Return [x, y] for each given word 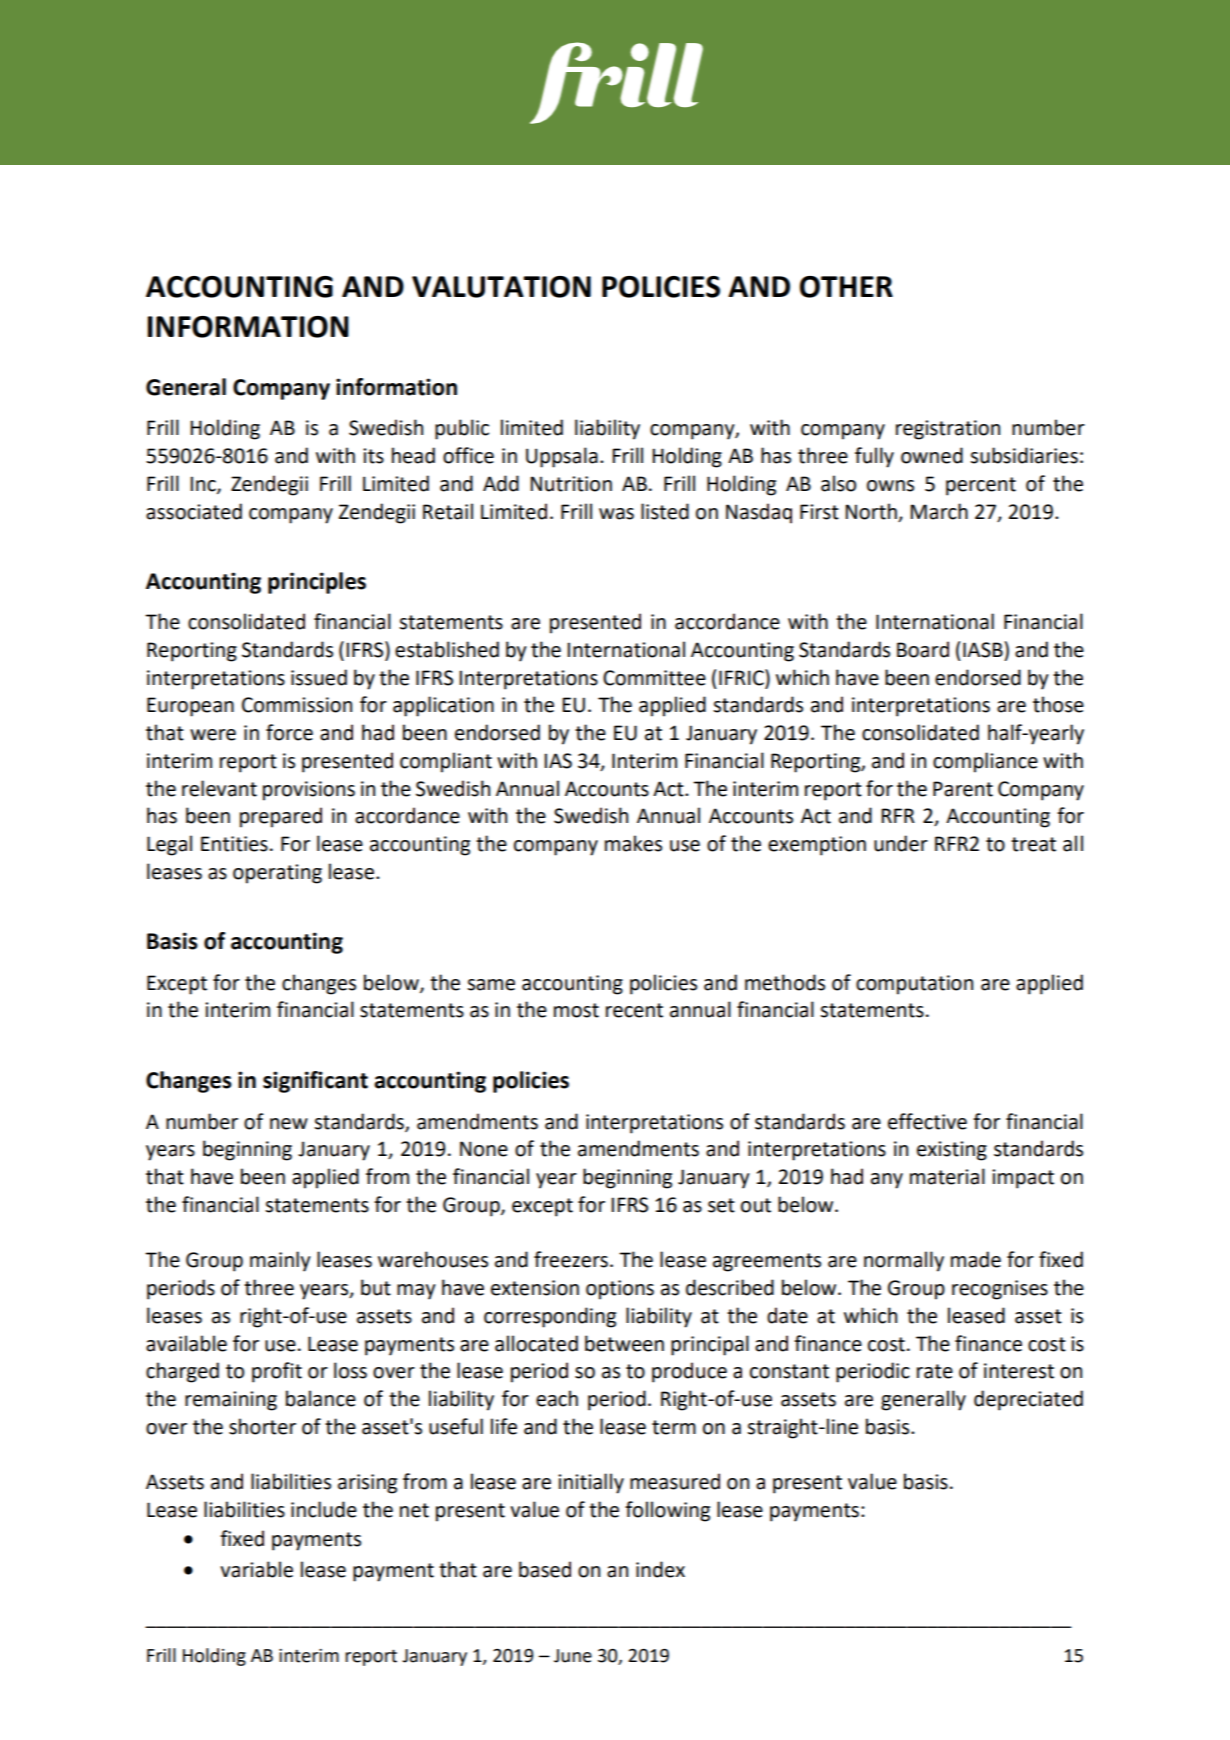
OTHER [846, 287]
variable [256, 1569]
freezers [571, 1259]
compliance [985, 762]
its [373, 456]
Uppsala [562, 457]
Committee [654, 678]
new [289, 1124]
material [947, 1176]
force [289, 732]
